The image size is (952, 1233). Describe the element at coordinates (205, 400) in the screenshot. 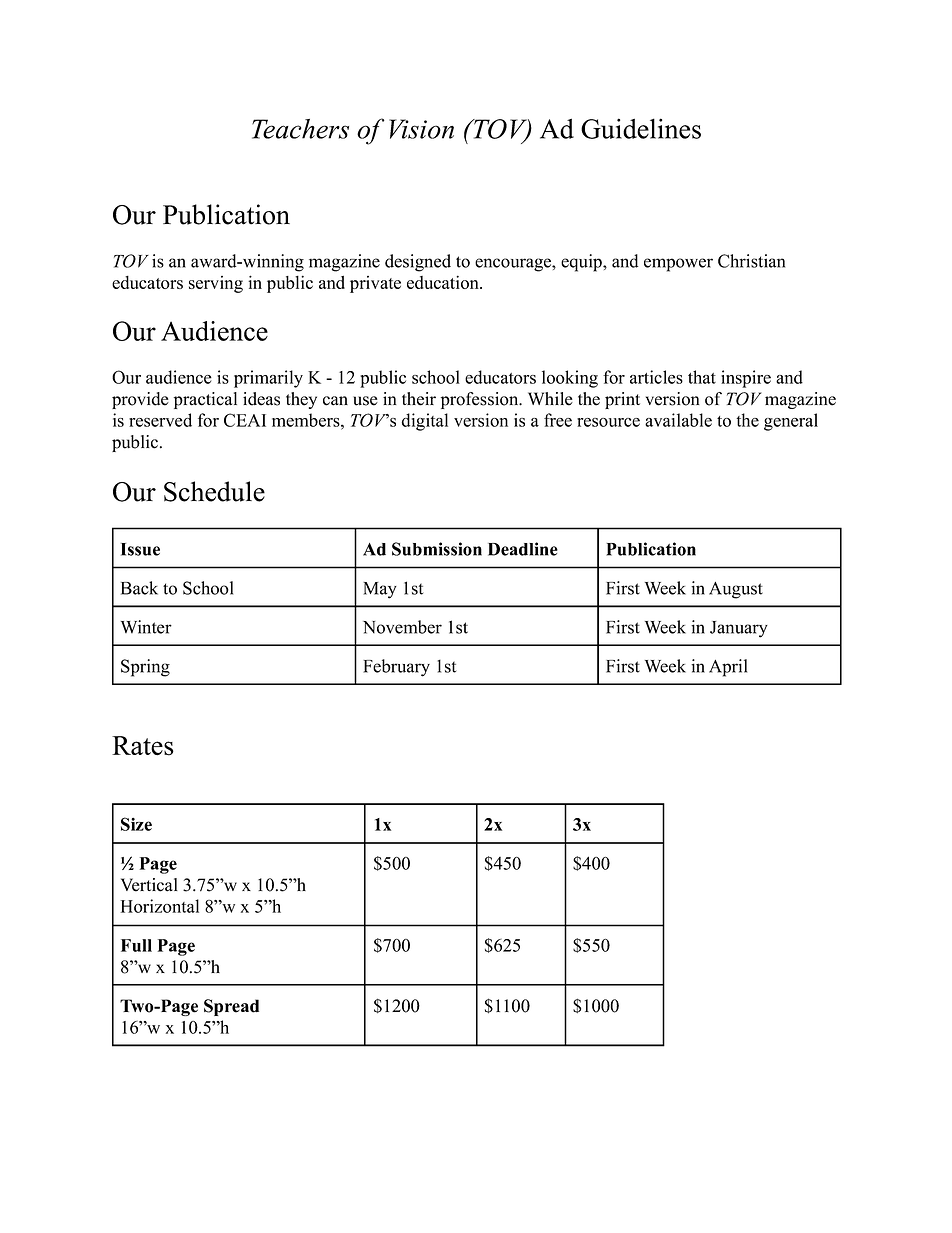

I see `practical` at that location.
